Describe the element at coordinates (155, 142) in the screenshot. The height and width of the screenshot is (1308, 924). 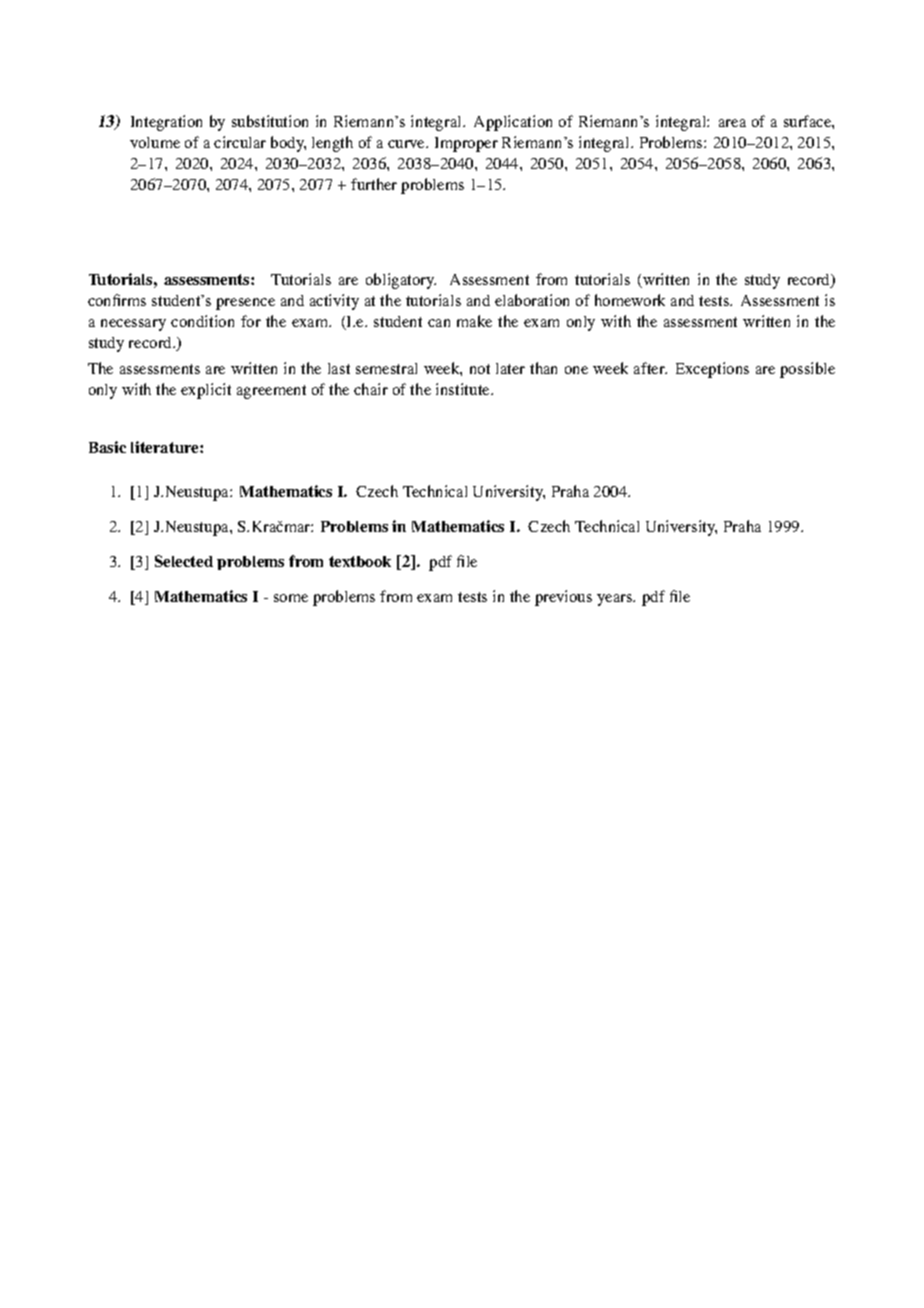
I see `volume` at that location.
